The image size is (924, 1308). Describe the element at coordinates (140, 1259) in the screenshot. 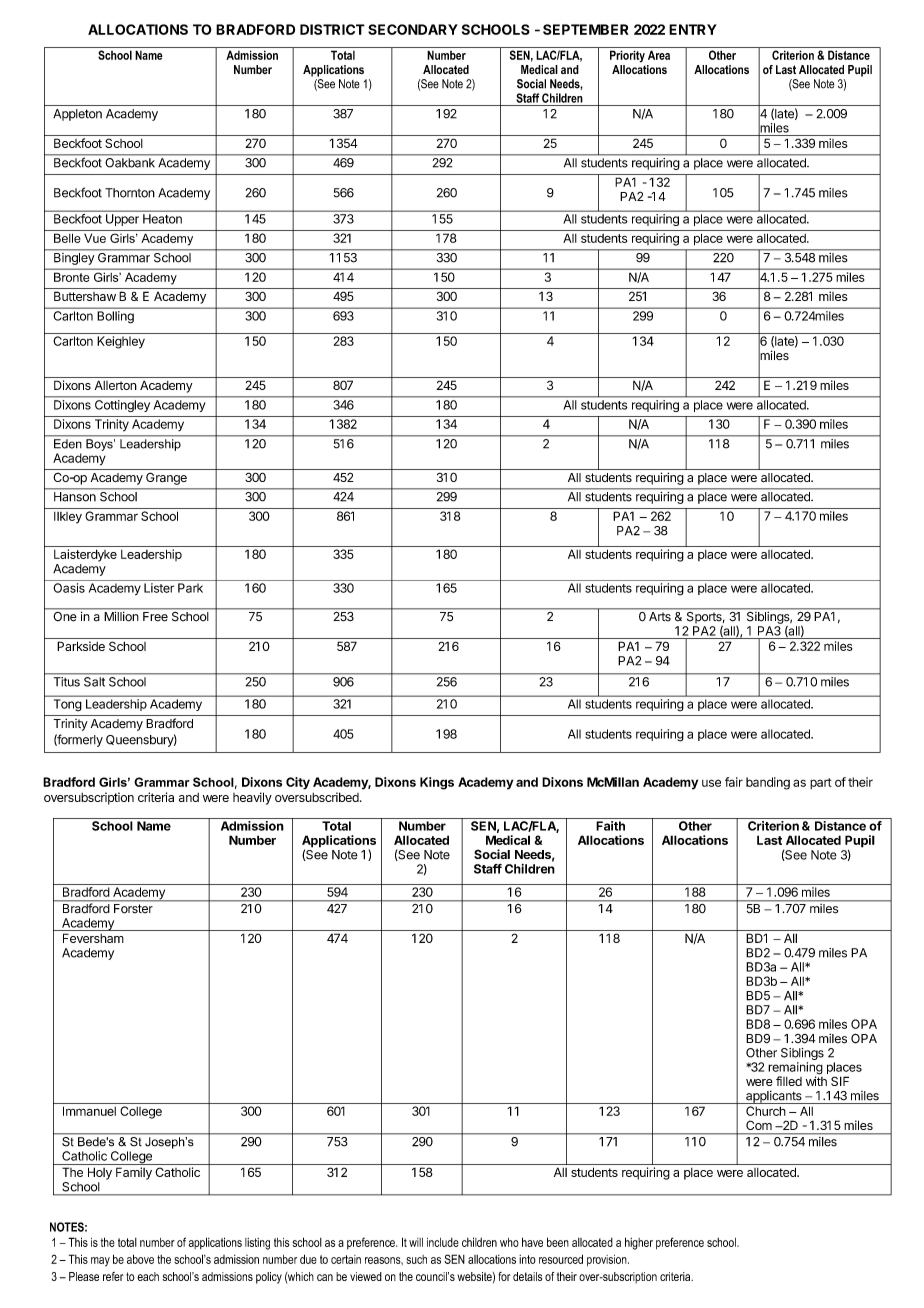

I see `above` at that location.
